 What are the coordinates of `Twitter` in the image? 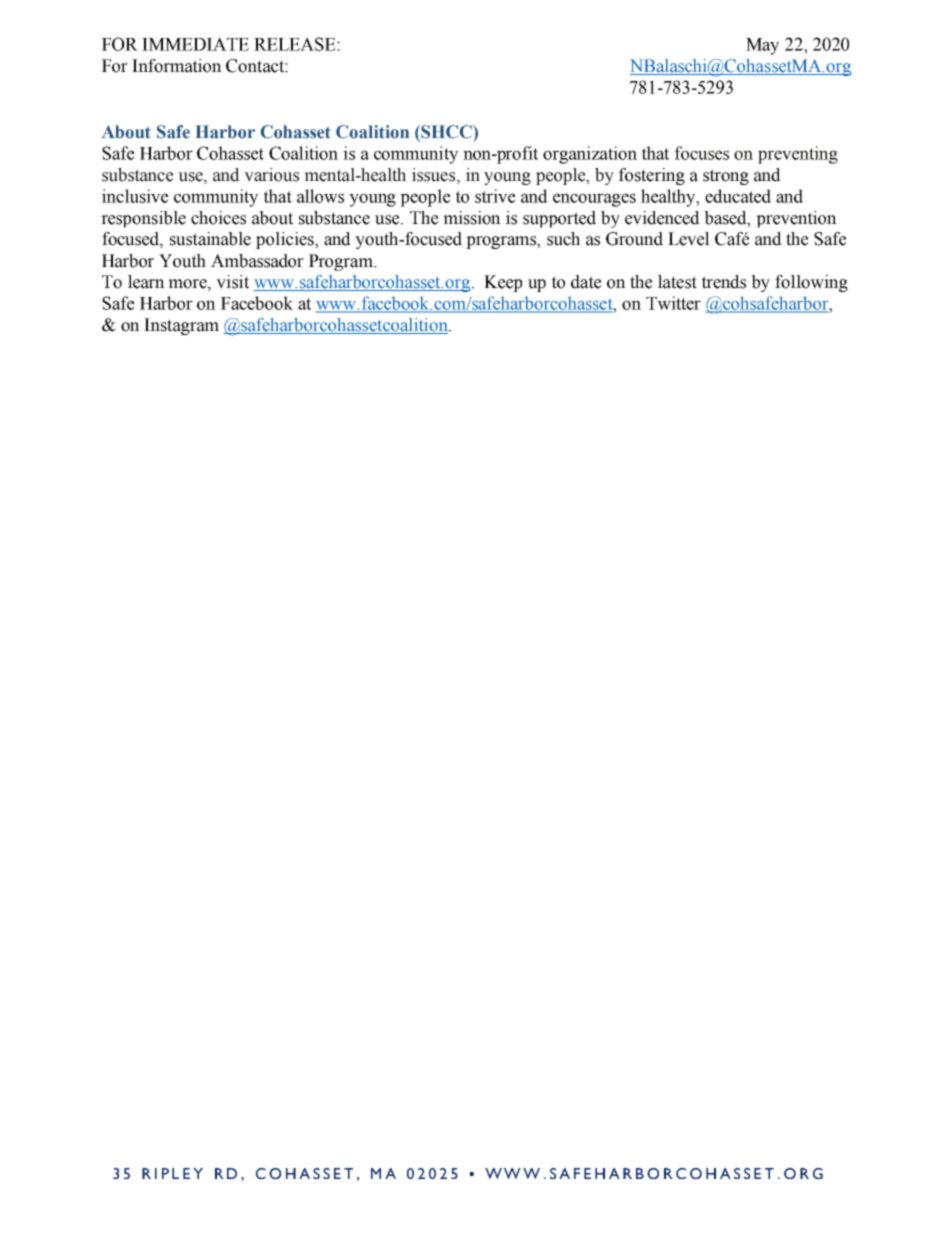 It's located at (673, 303).
